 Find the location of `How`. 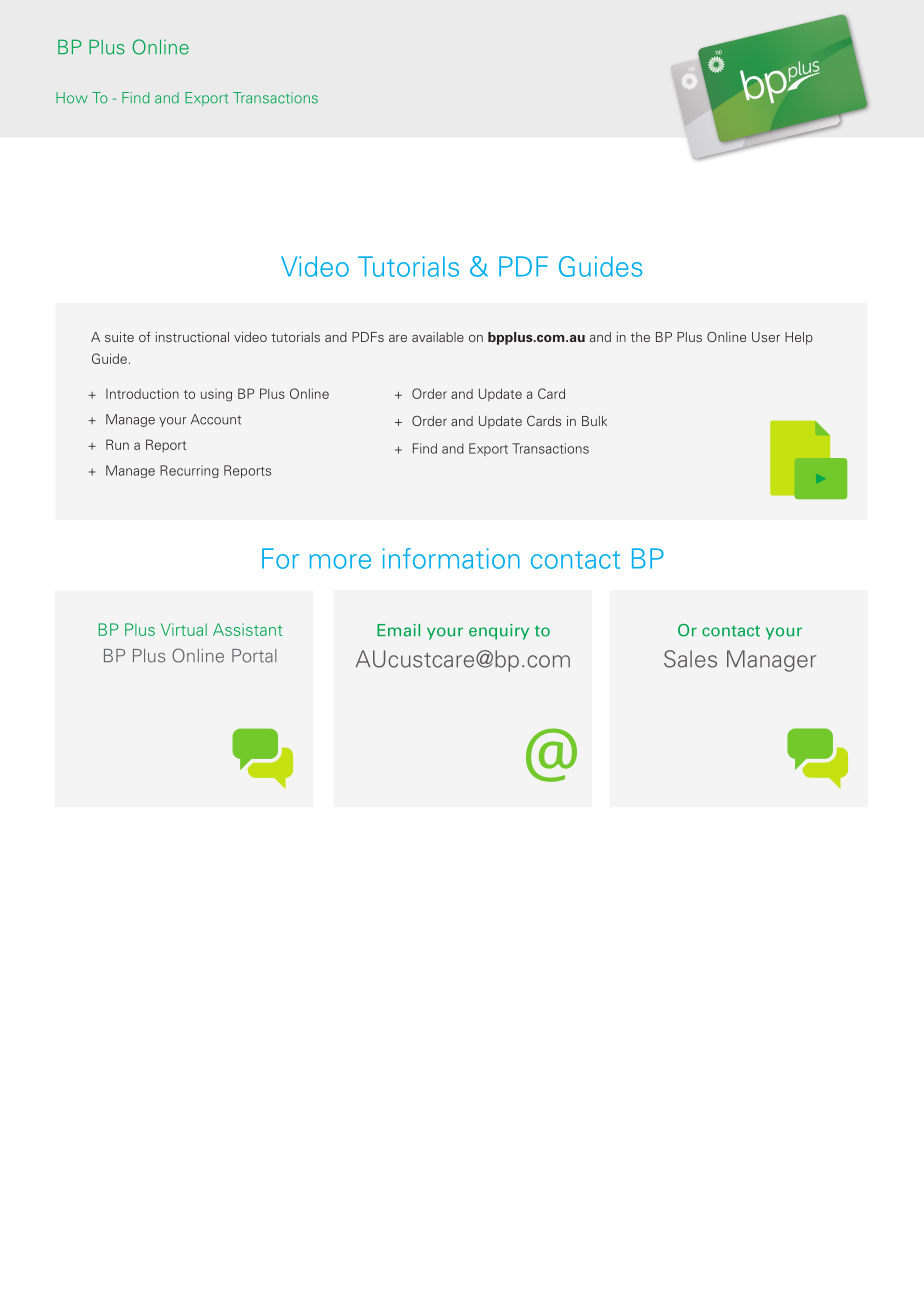

How is located at coordinates (72, 98).
